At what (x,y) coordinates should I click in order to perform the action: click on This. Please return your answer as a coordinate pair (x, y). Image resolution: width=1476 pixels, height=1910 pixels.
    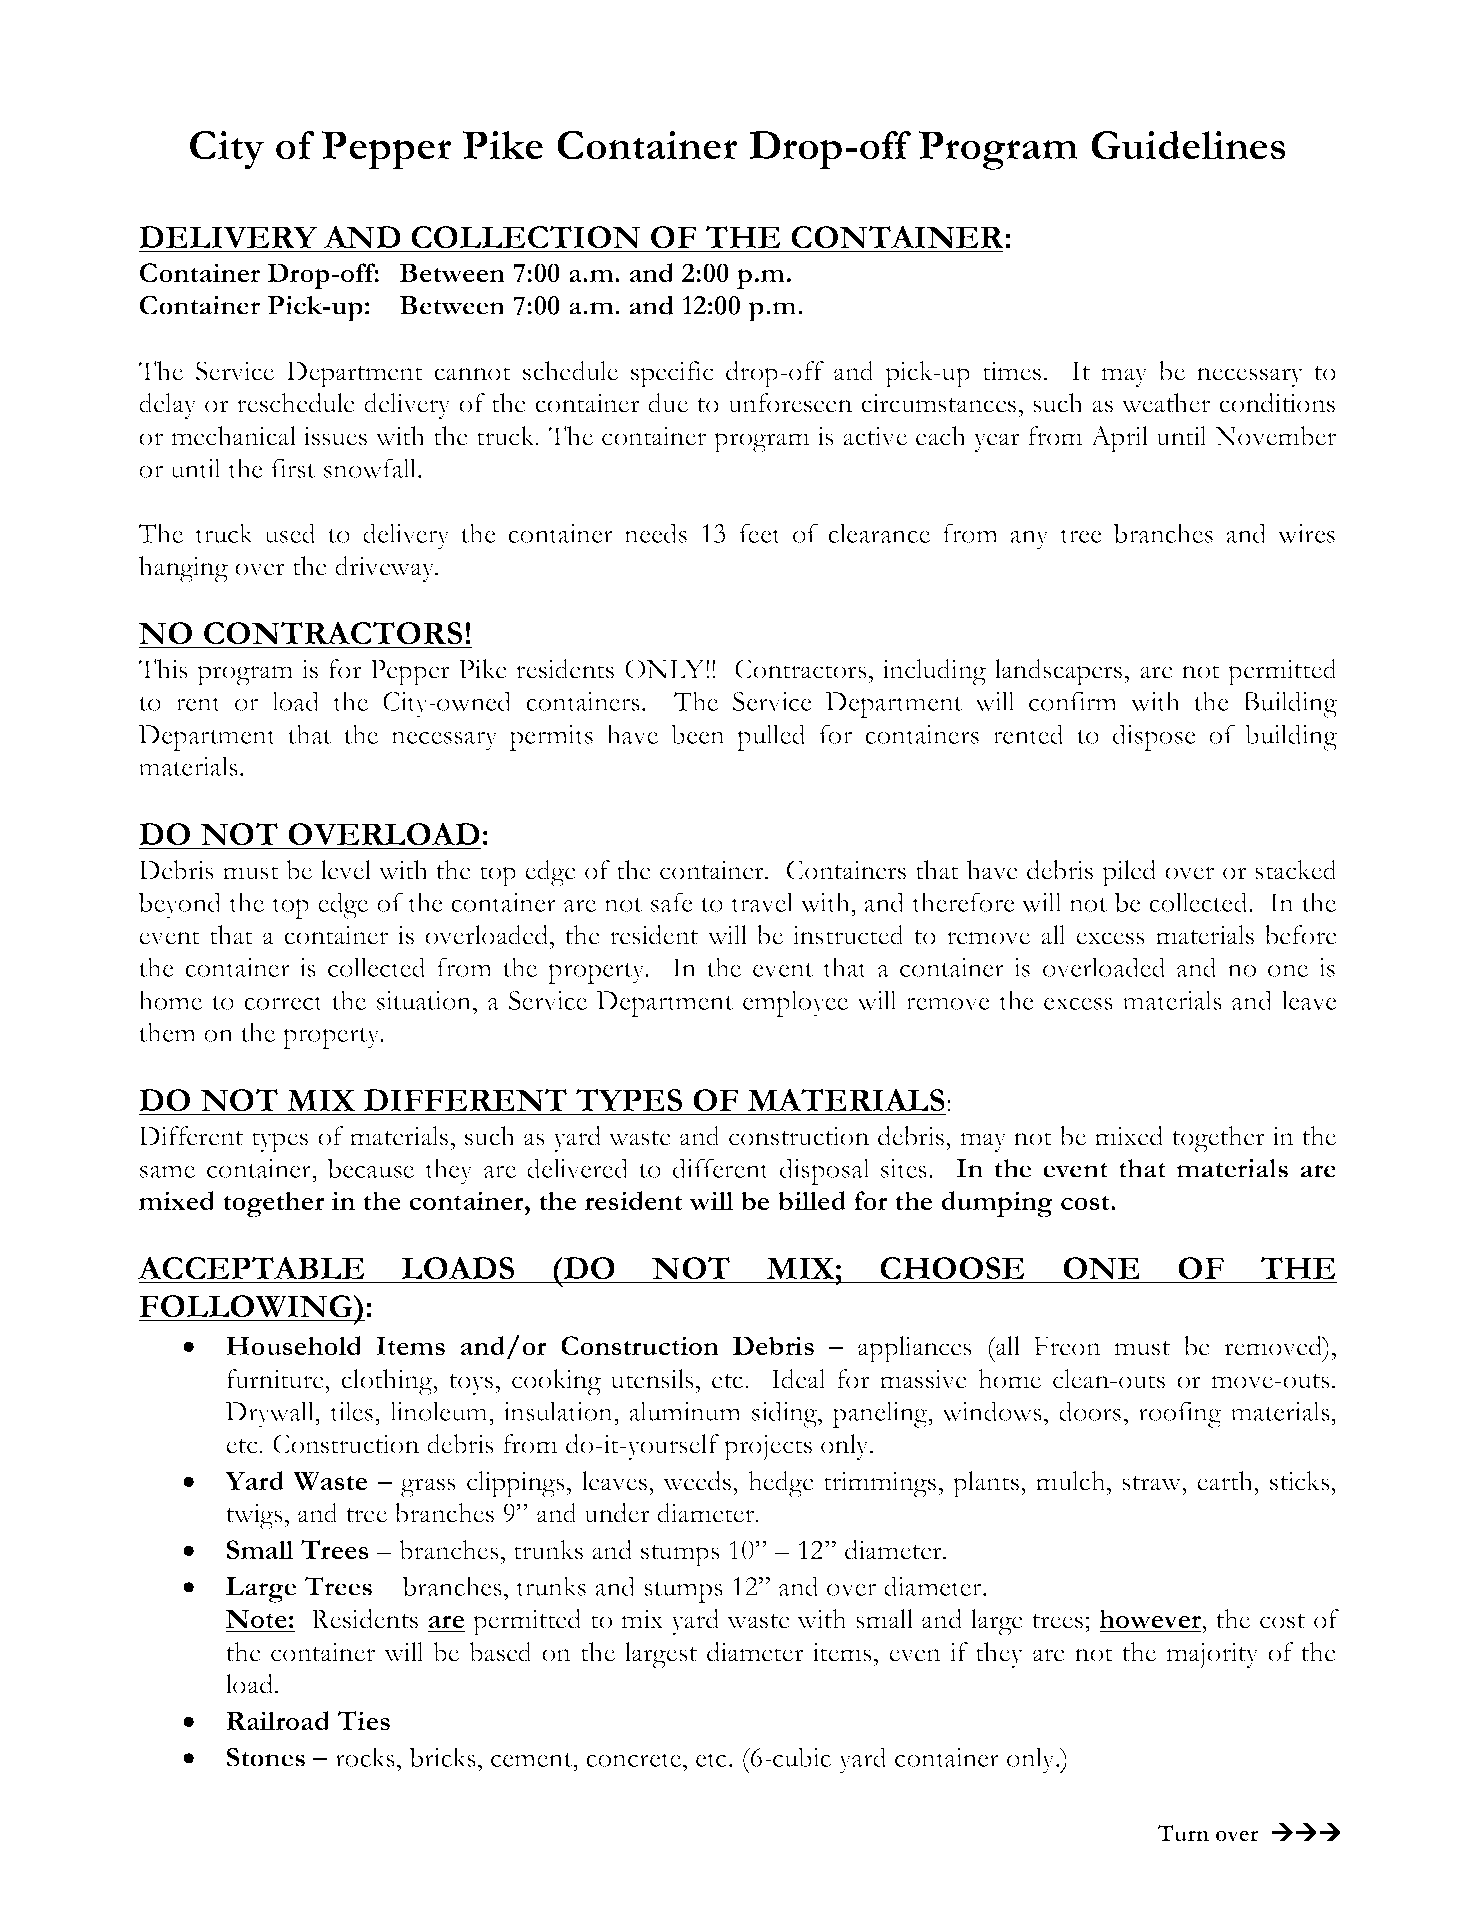
    Looking at the image, I should click on (163, 669).
